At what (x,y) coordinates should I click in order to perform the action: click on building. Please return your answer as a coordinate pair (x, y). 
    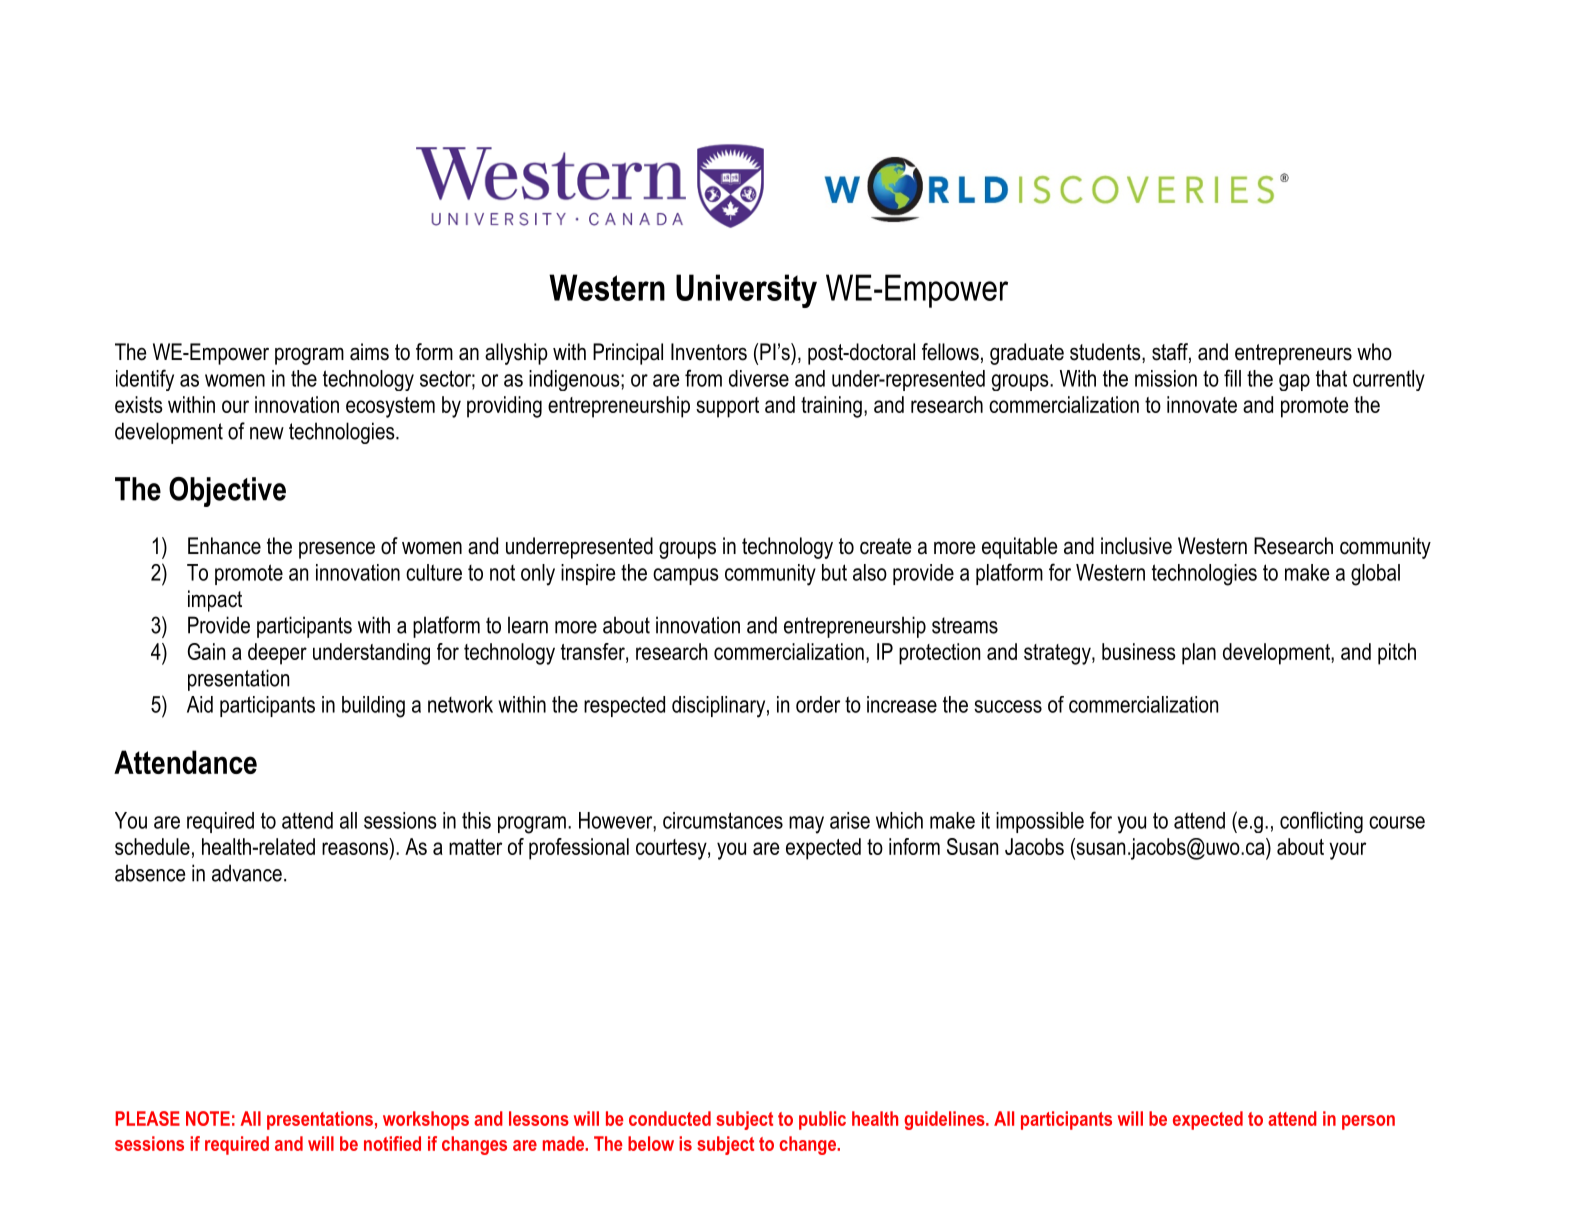
    Looking at the image, I should click on (373, 707).
